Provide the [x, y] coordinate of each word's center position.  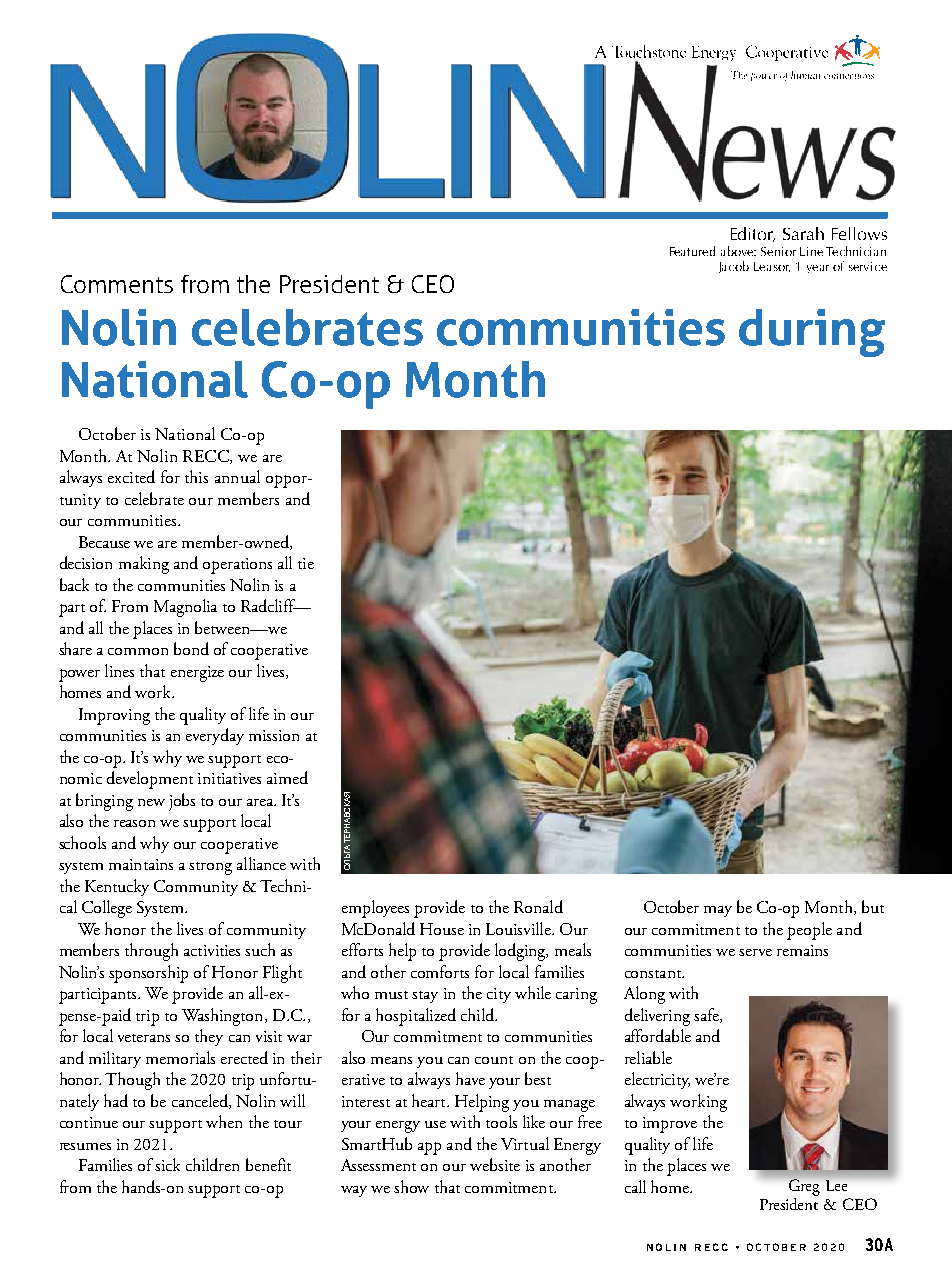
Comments [117, 284]
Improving [114, 716]
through [151, 952]
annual [237, 476]
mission [274, 735]
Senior [778, 251]
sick [167, 1164]
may [718, 911]
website [495, 1164]
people [809, 931]
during [812, 333]
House [442, 929]
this [196, 476]
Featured [692, 251]
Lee [836, 1185]
